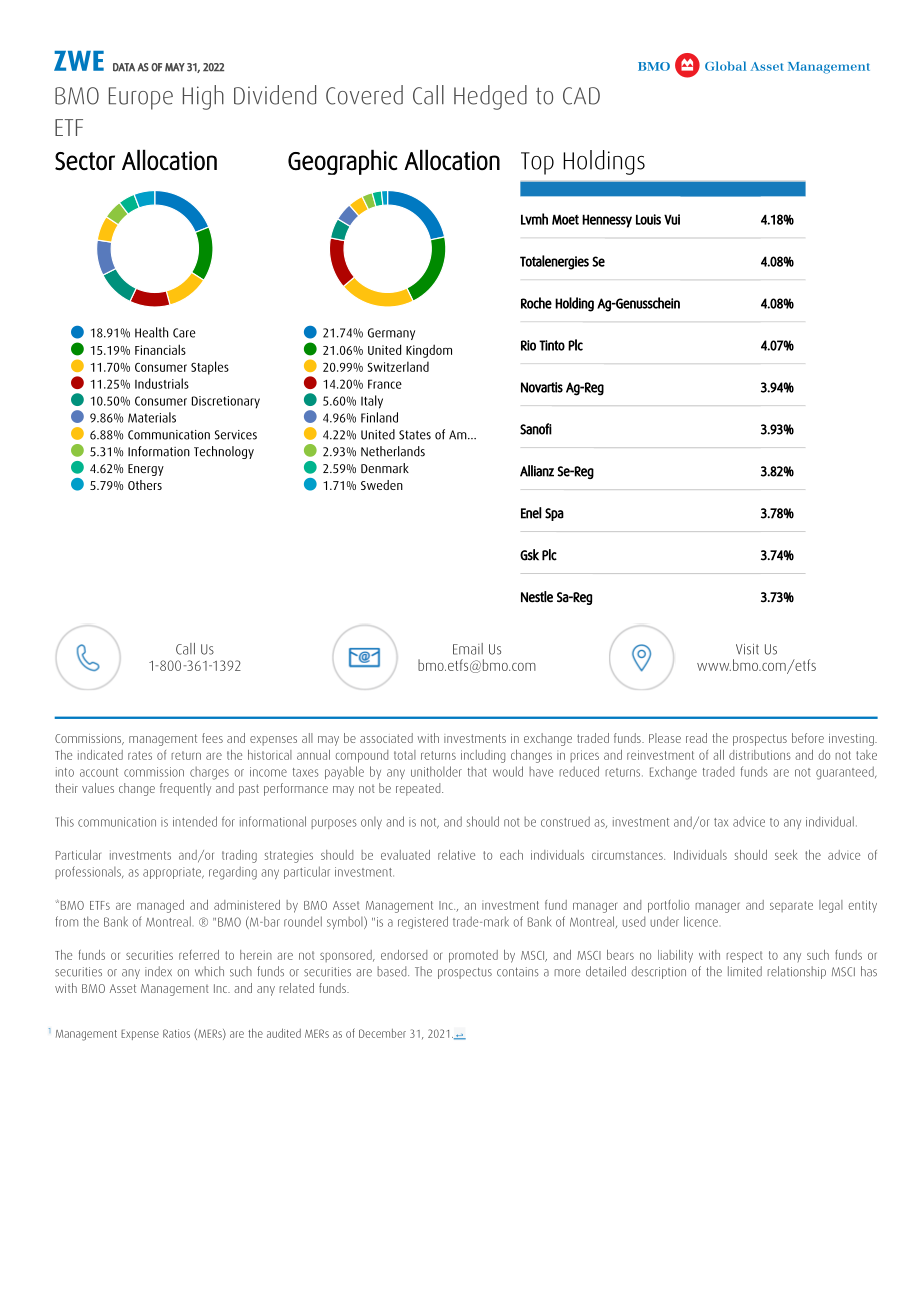 This image has height=1308, width=924. I want to click on before, so click(808, 738).
